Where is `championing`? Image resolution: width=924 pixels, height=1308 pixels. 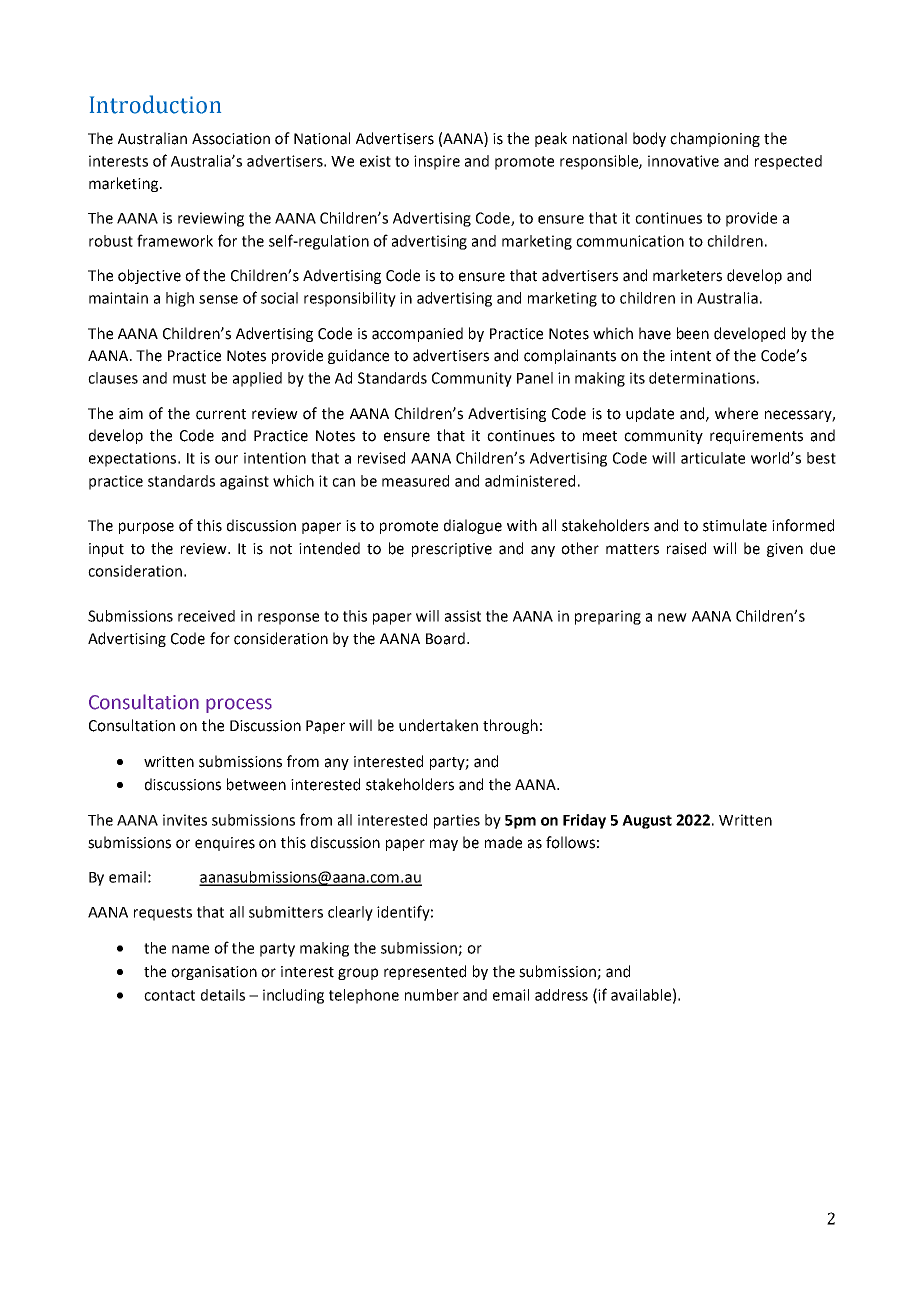 championing is located at coordinates (715, 139).
